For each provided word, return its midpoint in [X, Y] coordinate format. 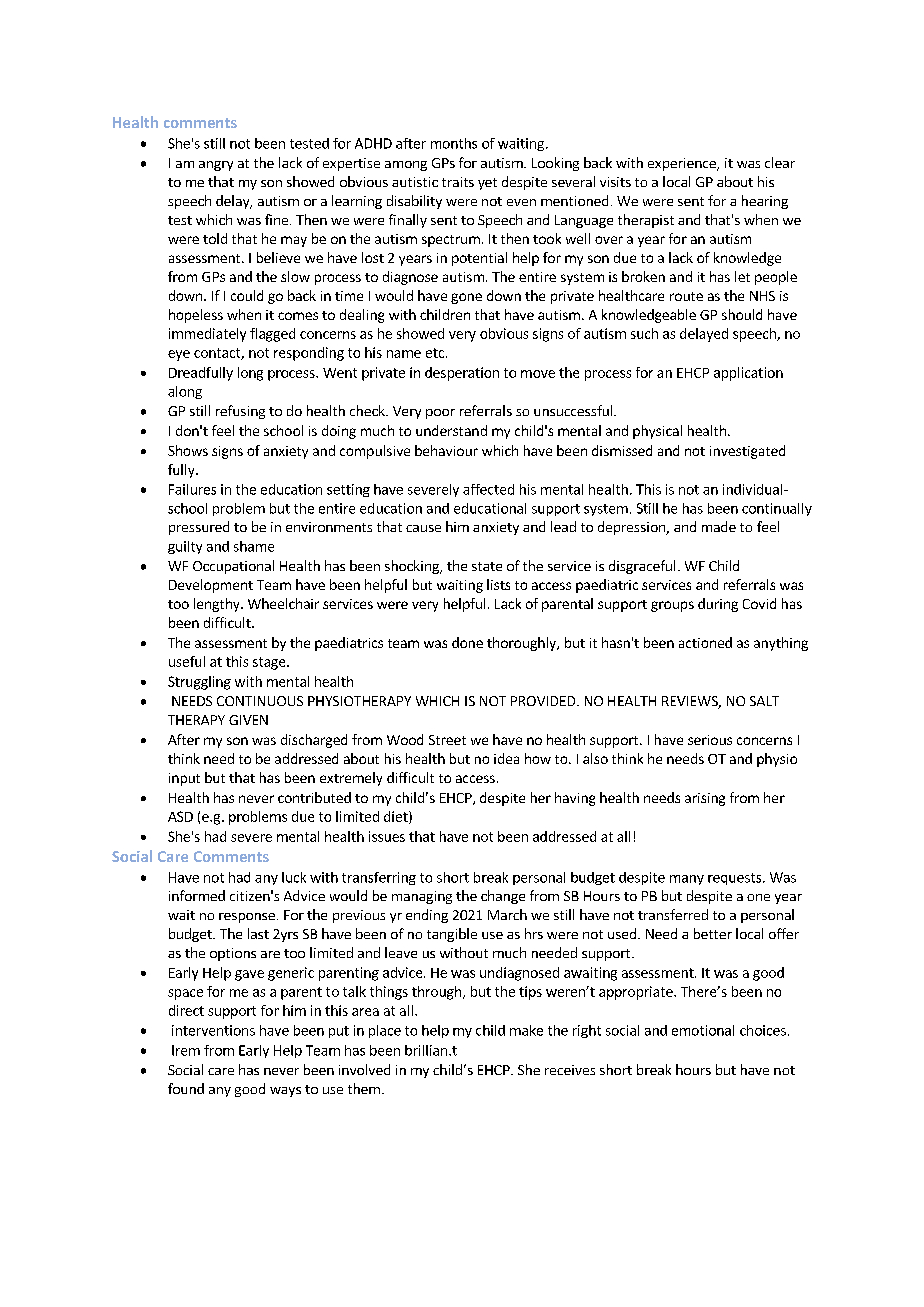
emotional [703, 1030]
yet [487, 184]
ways [285, 1092]
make [526, 1030]
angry [216, 166]
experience [683, 164]
